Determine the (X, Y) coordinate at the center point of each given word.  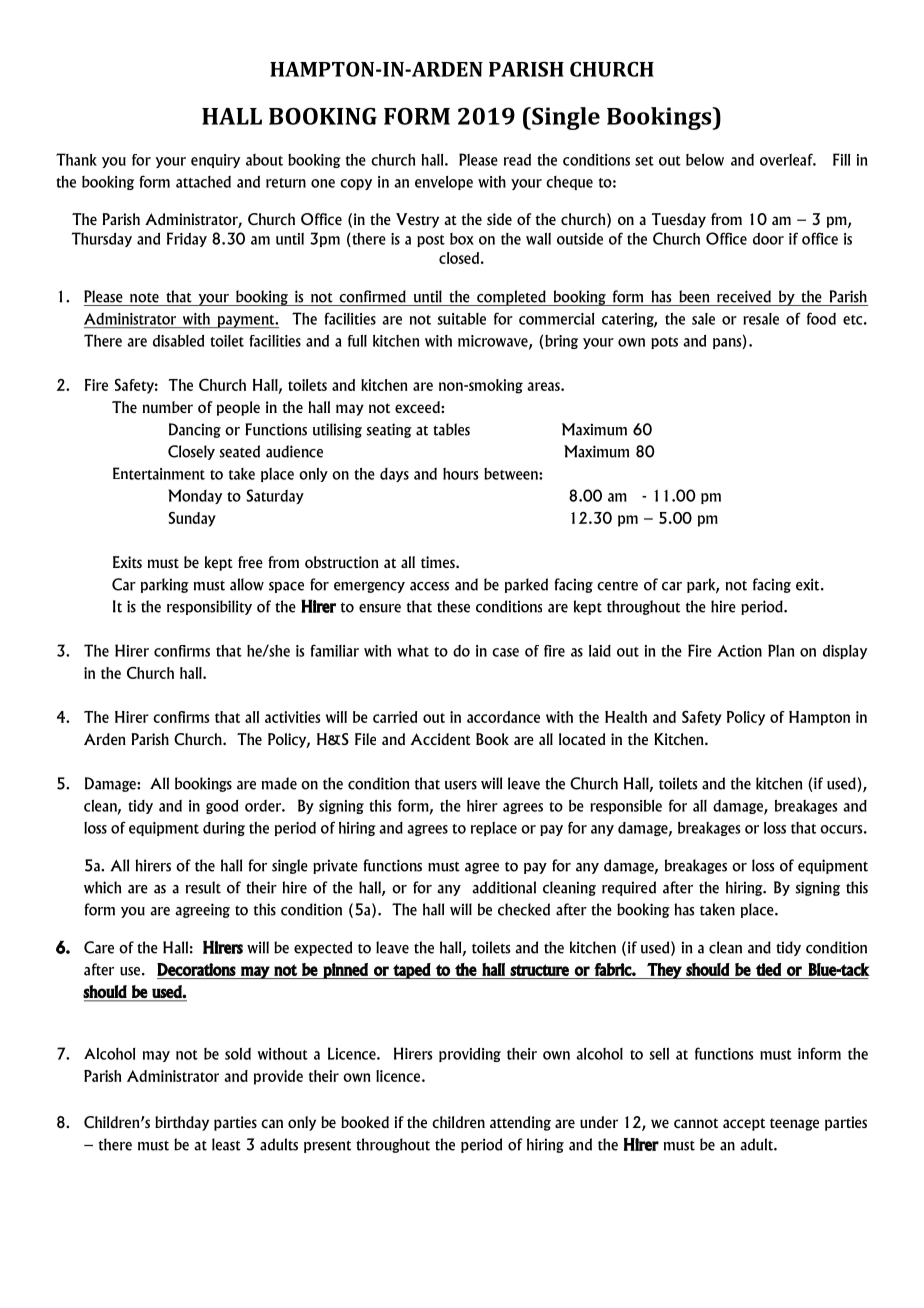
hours (461, 474)
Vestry (417, 220)
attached (203, 182)
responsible (626, 807)
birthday (182, 1123)
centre (617, 586)
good (222, 807)
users (461, 785)
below (705, 160)
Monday (195, 496)
